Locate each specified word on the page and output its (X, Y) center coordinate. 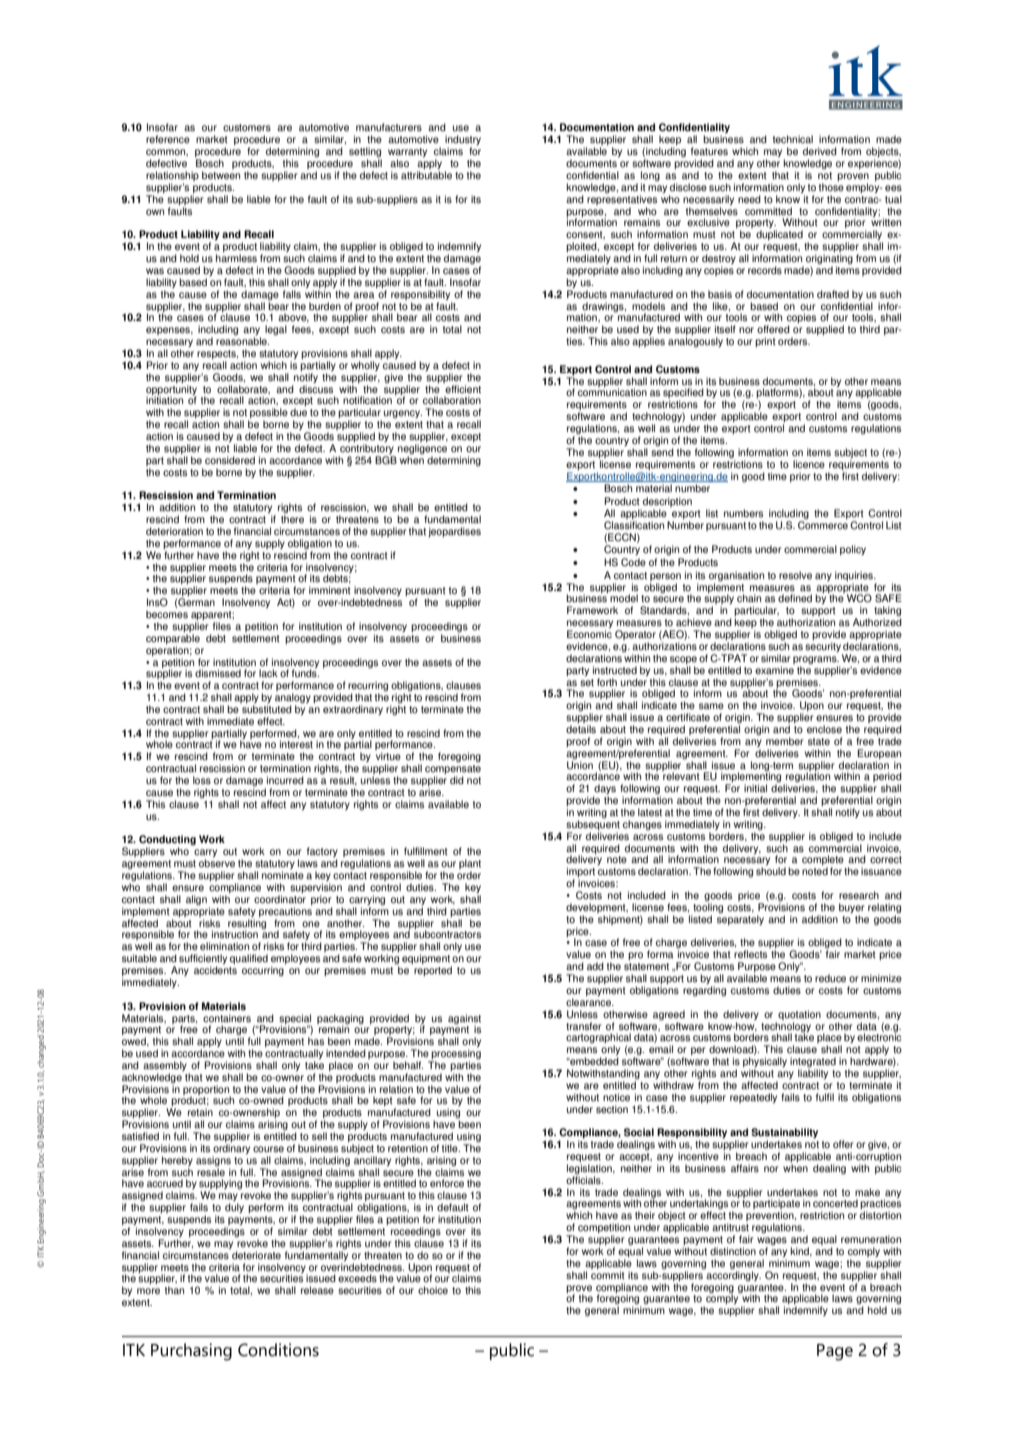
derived (820, 151)
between (221, 175)
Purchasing (191, 1352)
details (581, 729)
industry (463, 141)
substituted (267, 709)
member (785, 741)
